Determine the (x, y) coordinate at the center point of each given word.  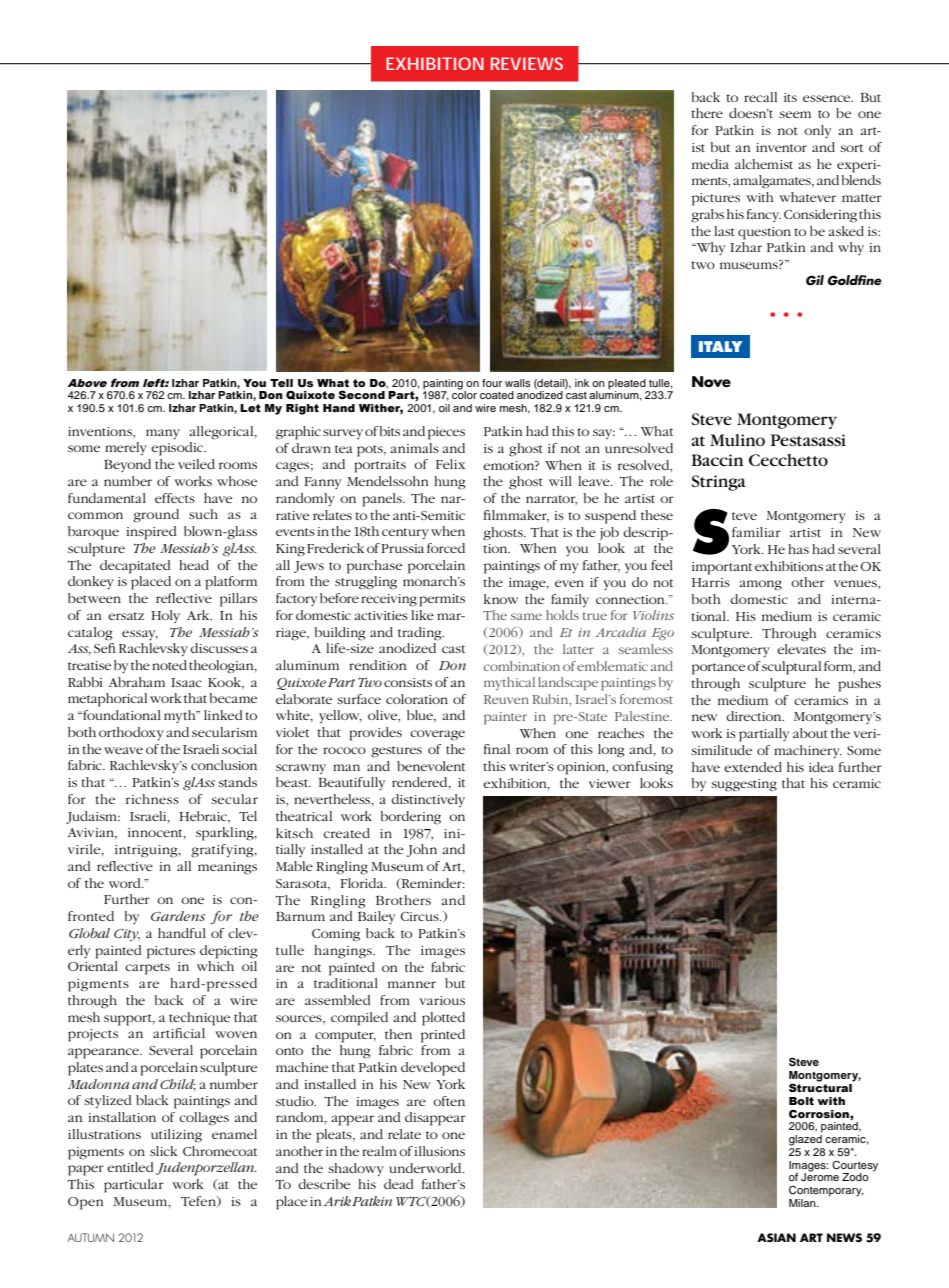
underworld (426, 1168)
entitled (130, 1167)
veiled (196, 464)
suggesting (744, 785)
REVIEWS (527, 63)
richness (152, 799)
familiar (756, 532)
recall (760, 97)
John (422, 850)
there (707, 113)
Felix (450, 464)
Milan (803, 1203)
